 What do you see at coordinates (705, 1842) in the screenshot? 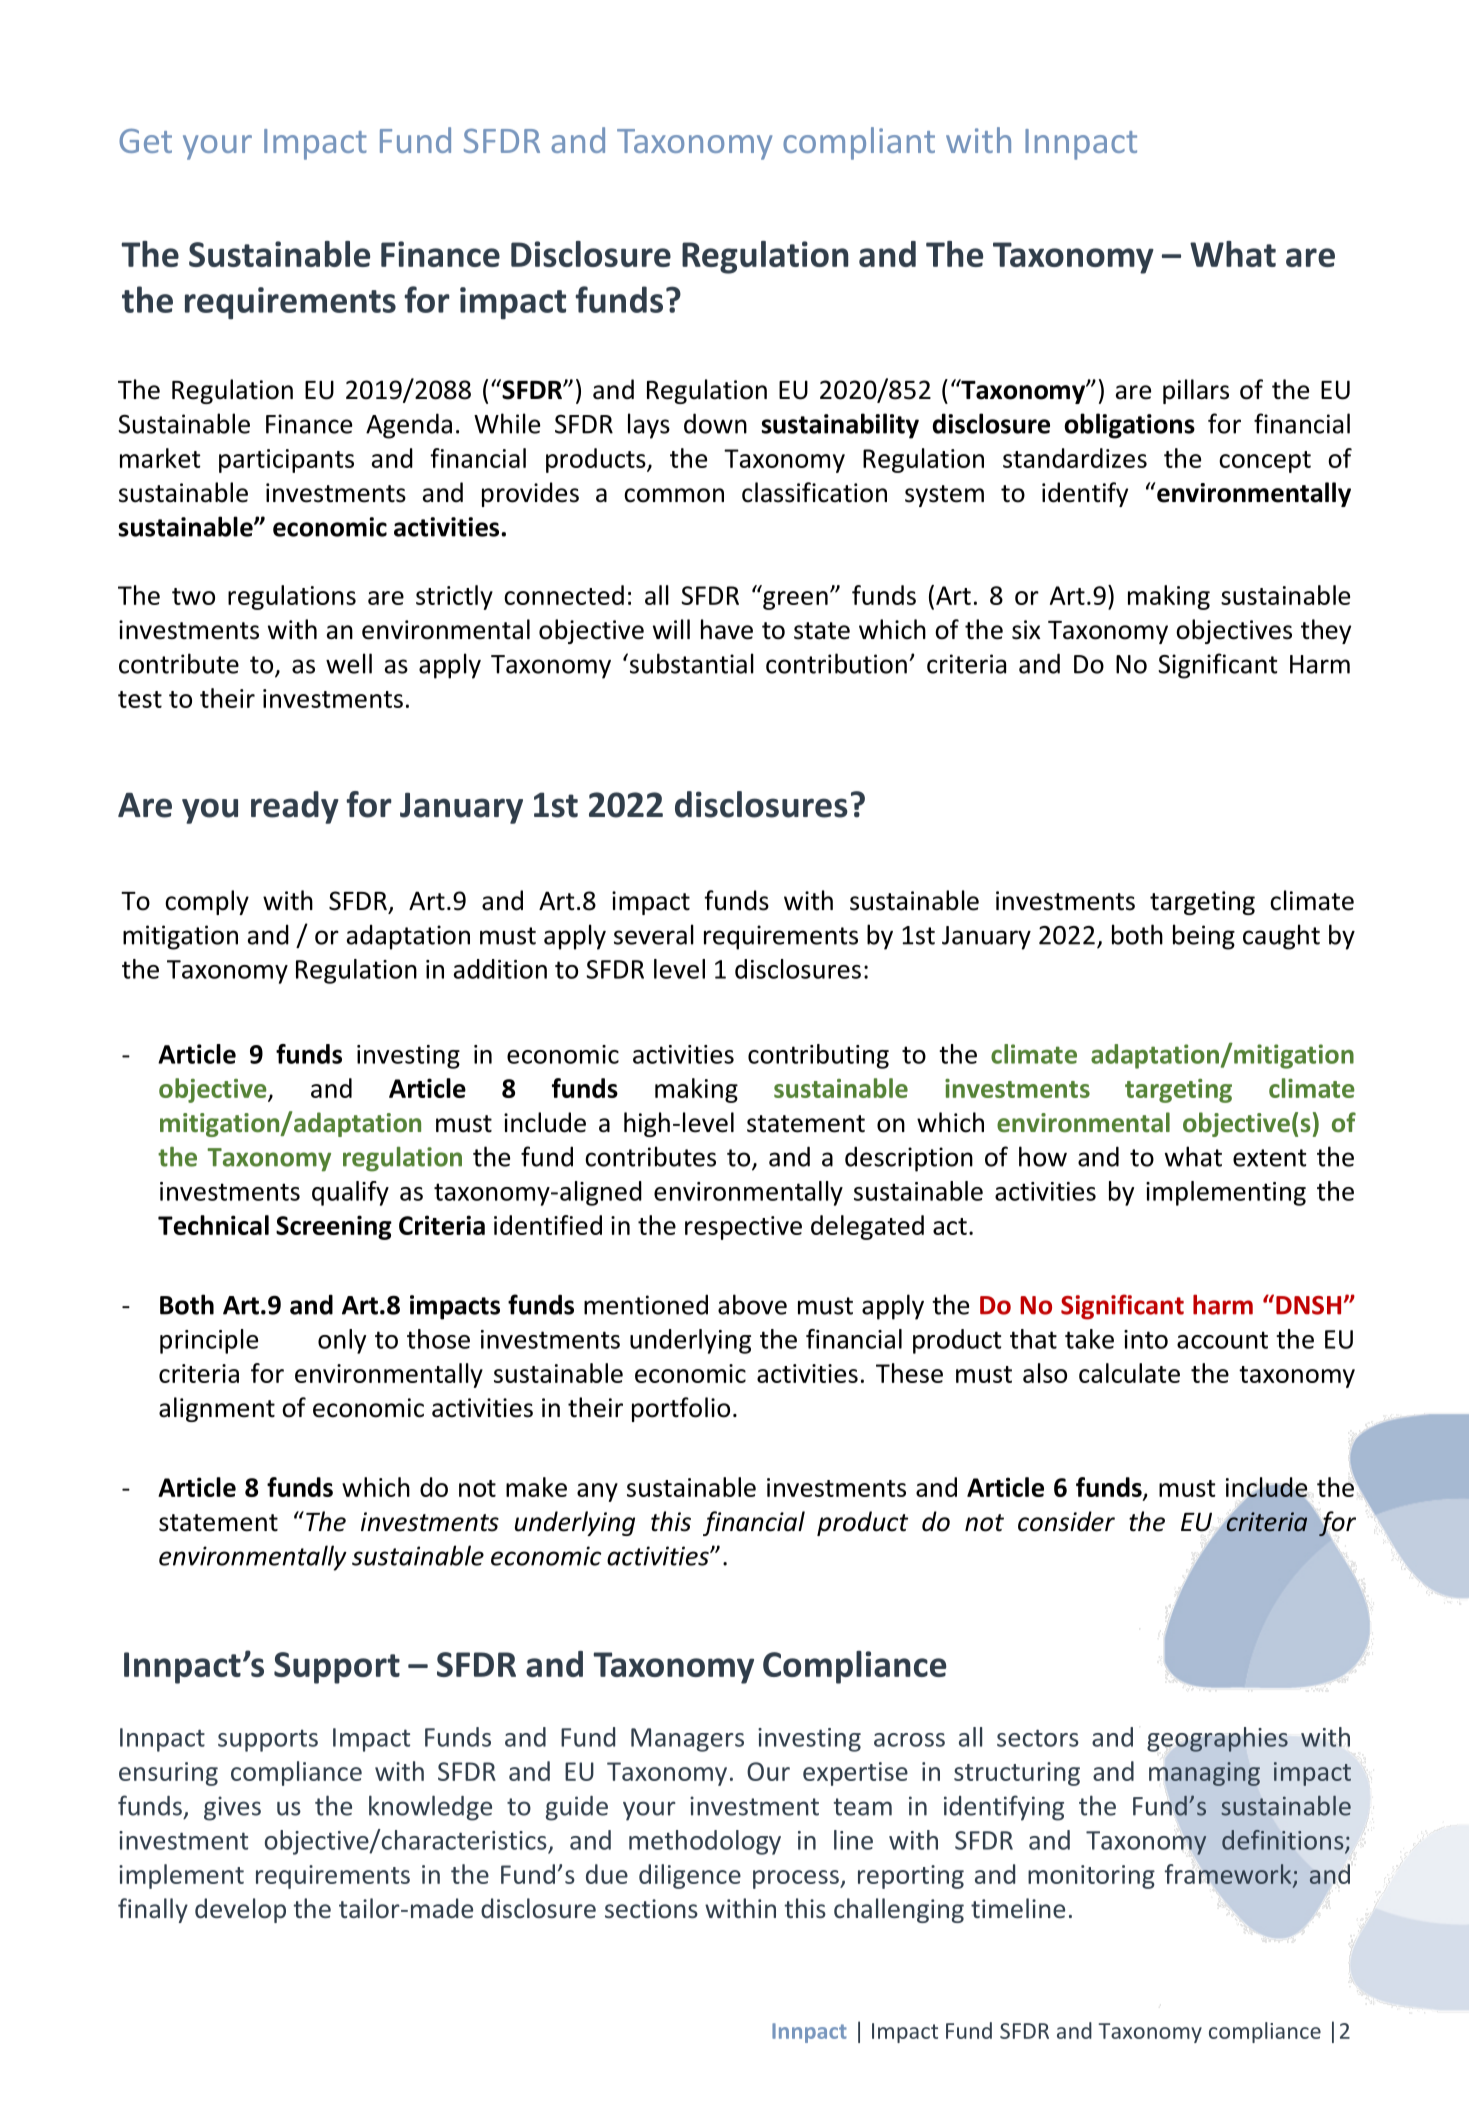
I see `methodology` at bounding box center [705, 1842].
